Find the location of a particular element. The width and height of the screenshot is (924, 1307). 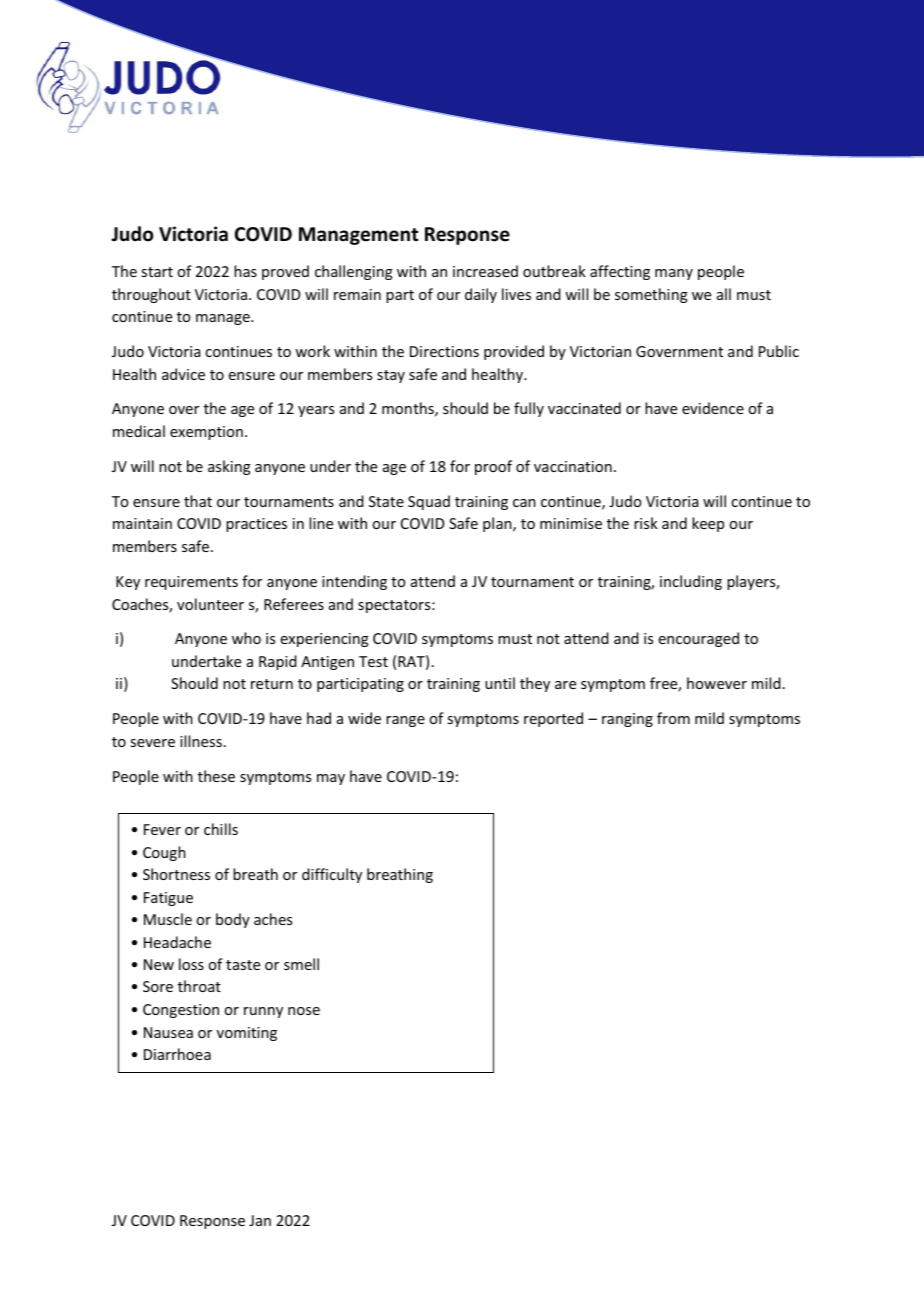

ranging is located at coordinates (627, 720).
